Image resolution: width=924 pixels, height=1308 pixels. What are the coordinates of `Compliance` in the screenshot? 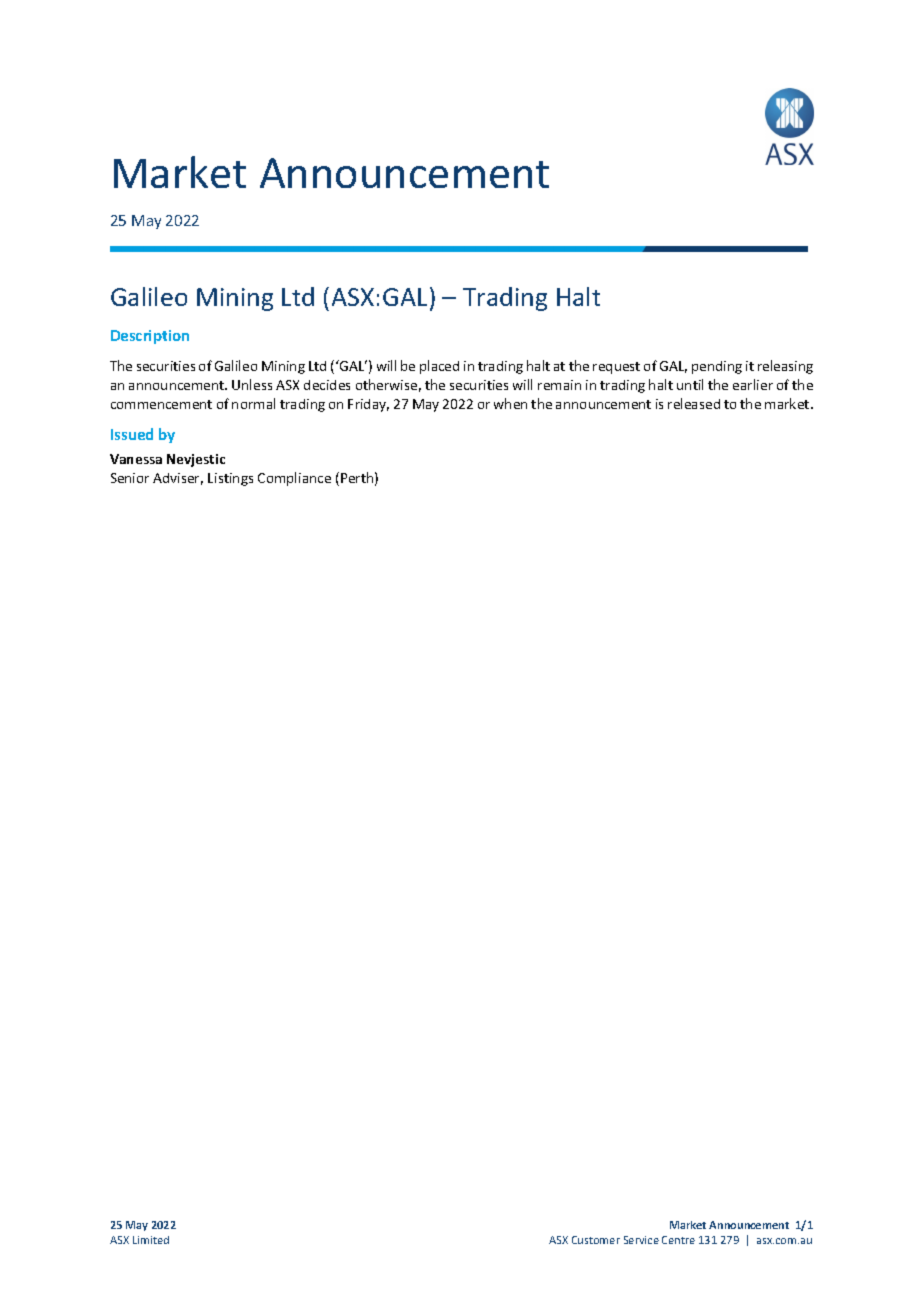 It's located at (294, 479).
